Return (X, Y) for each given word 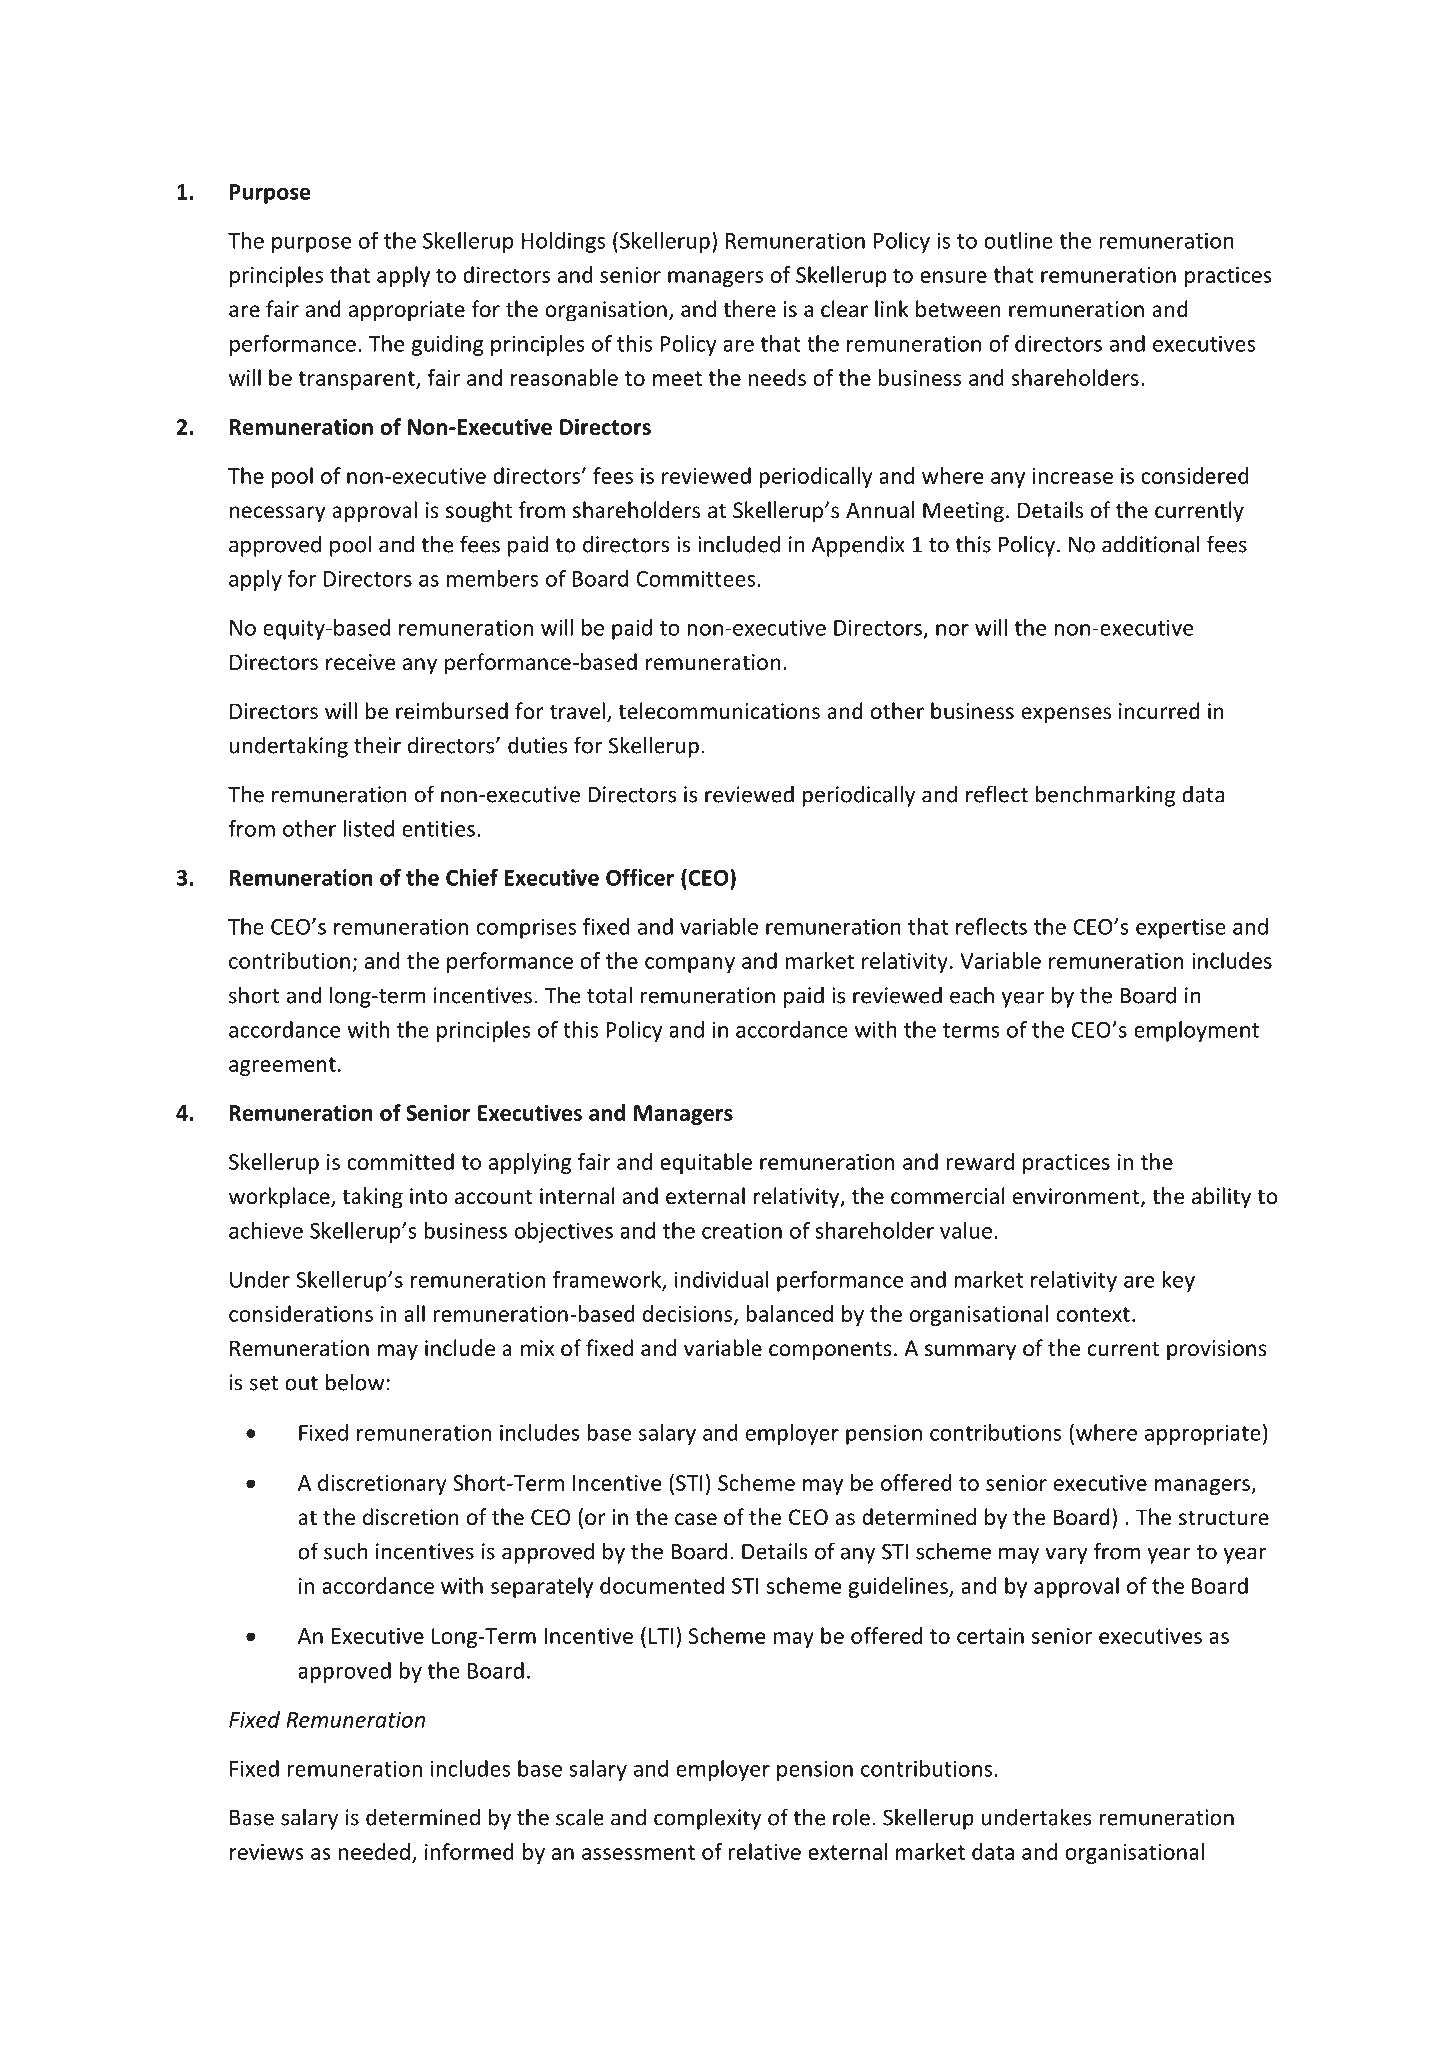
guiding (447, 345)
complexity (707, 1819)
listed (369, 828)
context (1093, 1314)
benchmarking (1105, 796)
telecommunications (719, 711)
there (749, 309)
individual (722, 1279)
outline (1018, 240)
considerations (301, 1313)
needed (374, 1851)
